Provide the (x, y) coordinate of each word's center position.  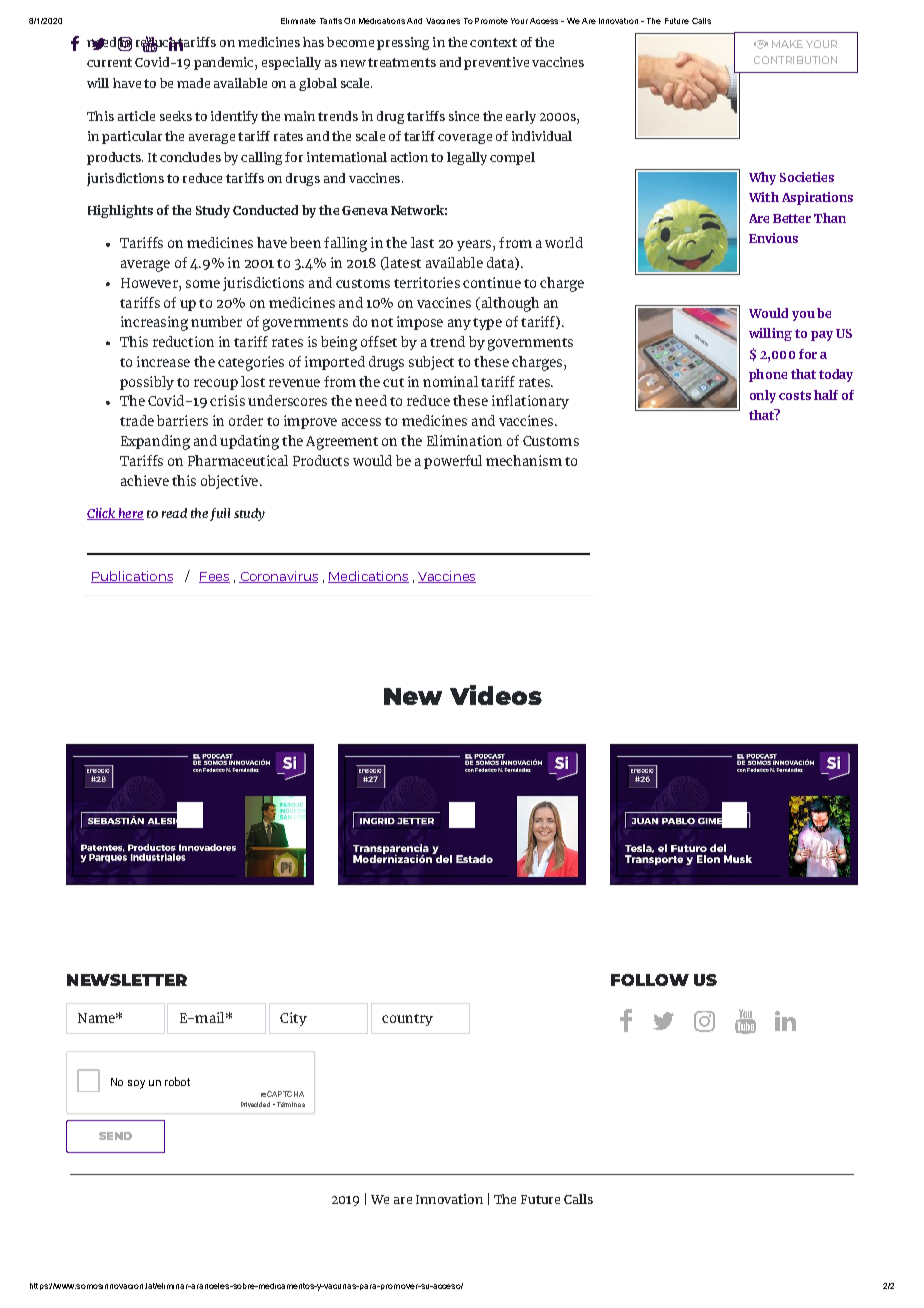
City (293, 1019)
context (493, 42)
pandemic (225, 63)
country (407, 1020)
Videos (496, 695)
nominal (450, 381)
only (763, 396)
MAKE (787, 44)
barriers (182, 420)
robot (177, 1081)
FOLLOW (650, 980)
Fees (214, 577)
